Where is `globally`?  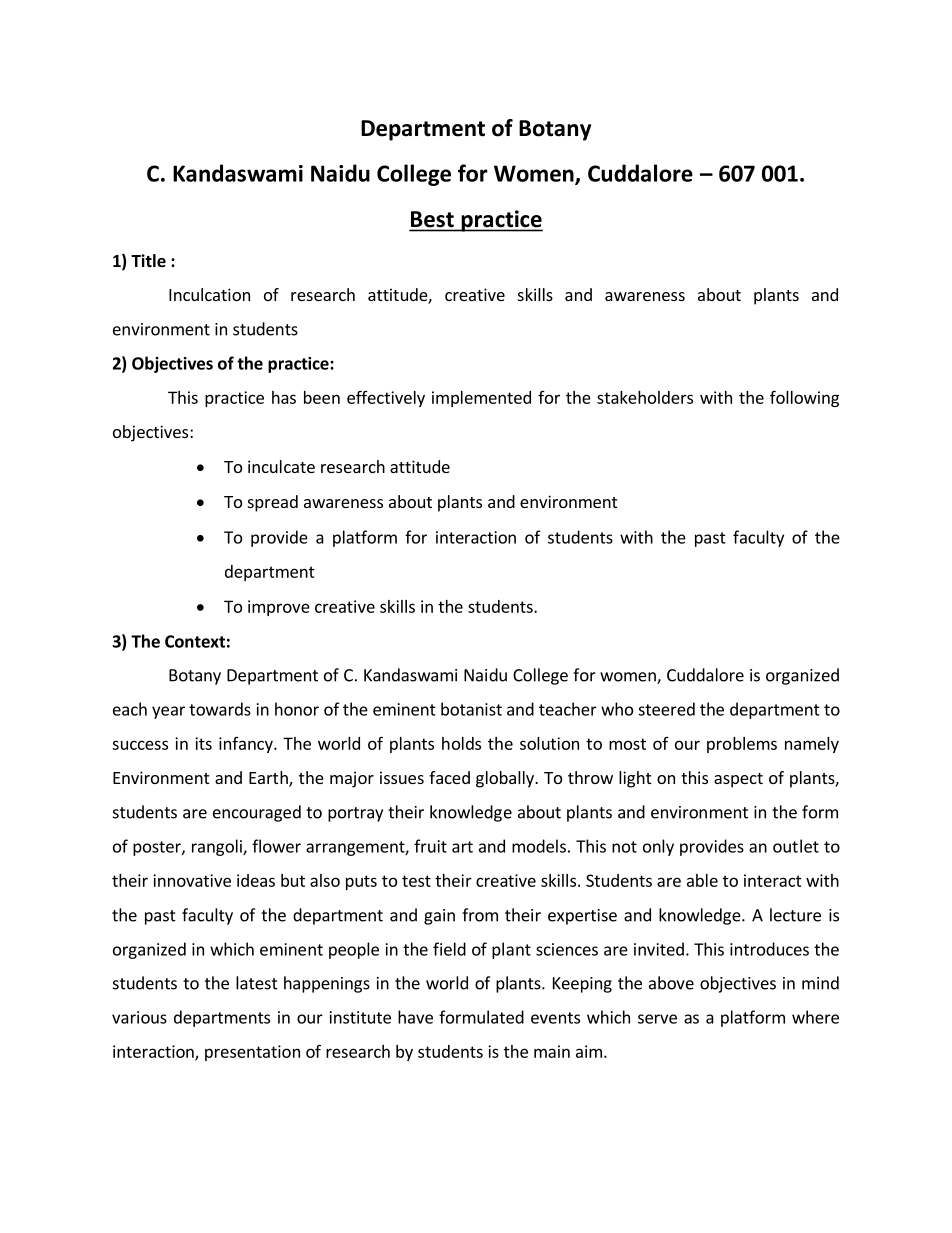
globally is located at coordinates (506, 779).
